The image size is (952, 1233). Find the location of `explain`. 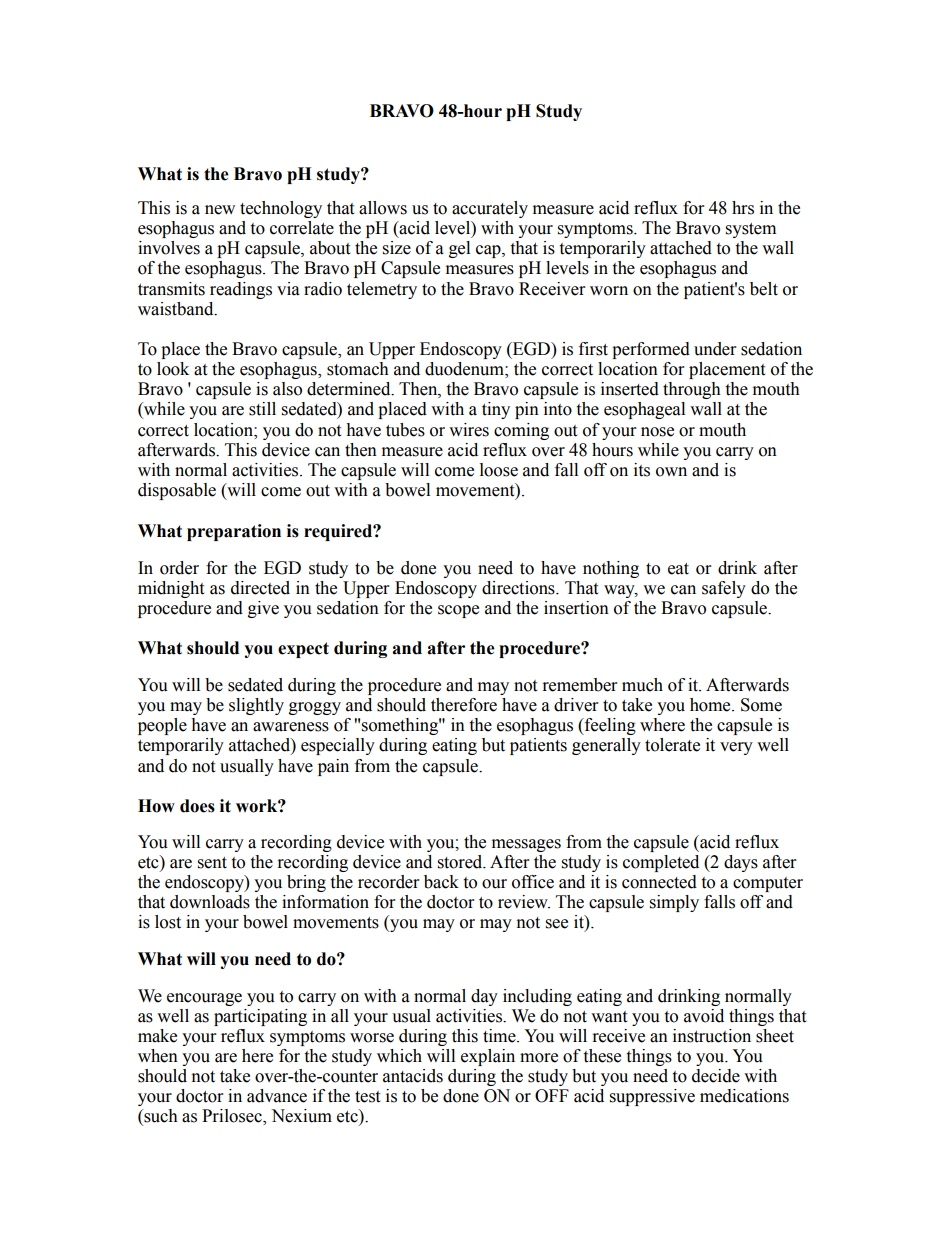

explain is located at coordinates (488, 1057).
